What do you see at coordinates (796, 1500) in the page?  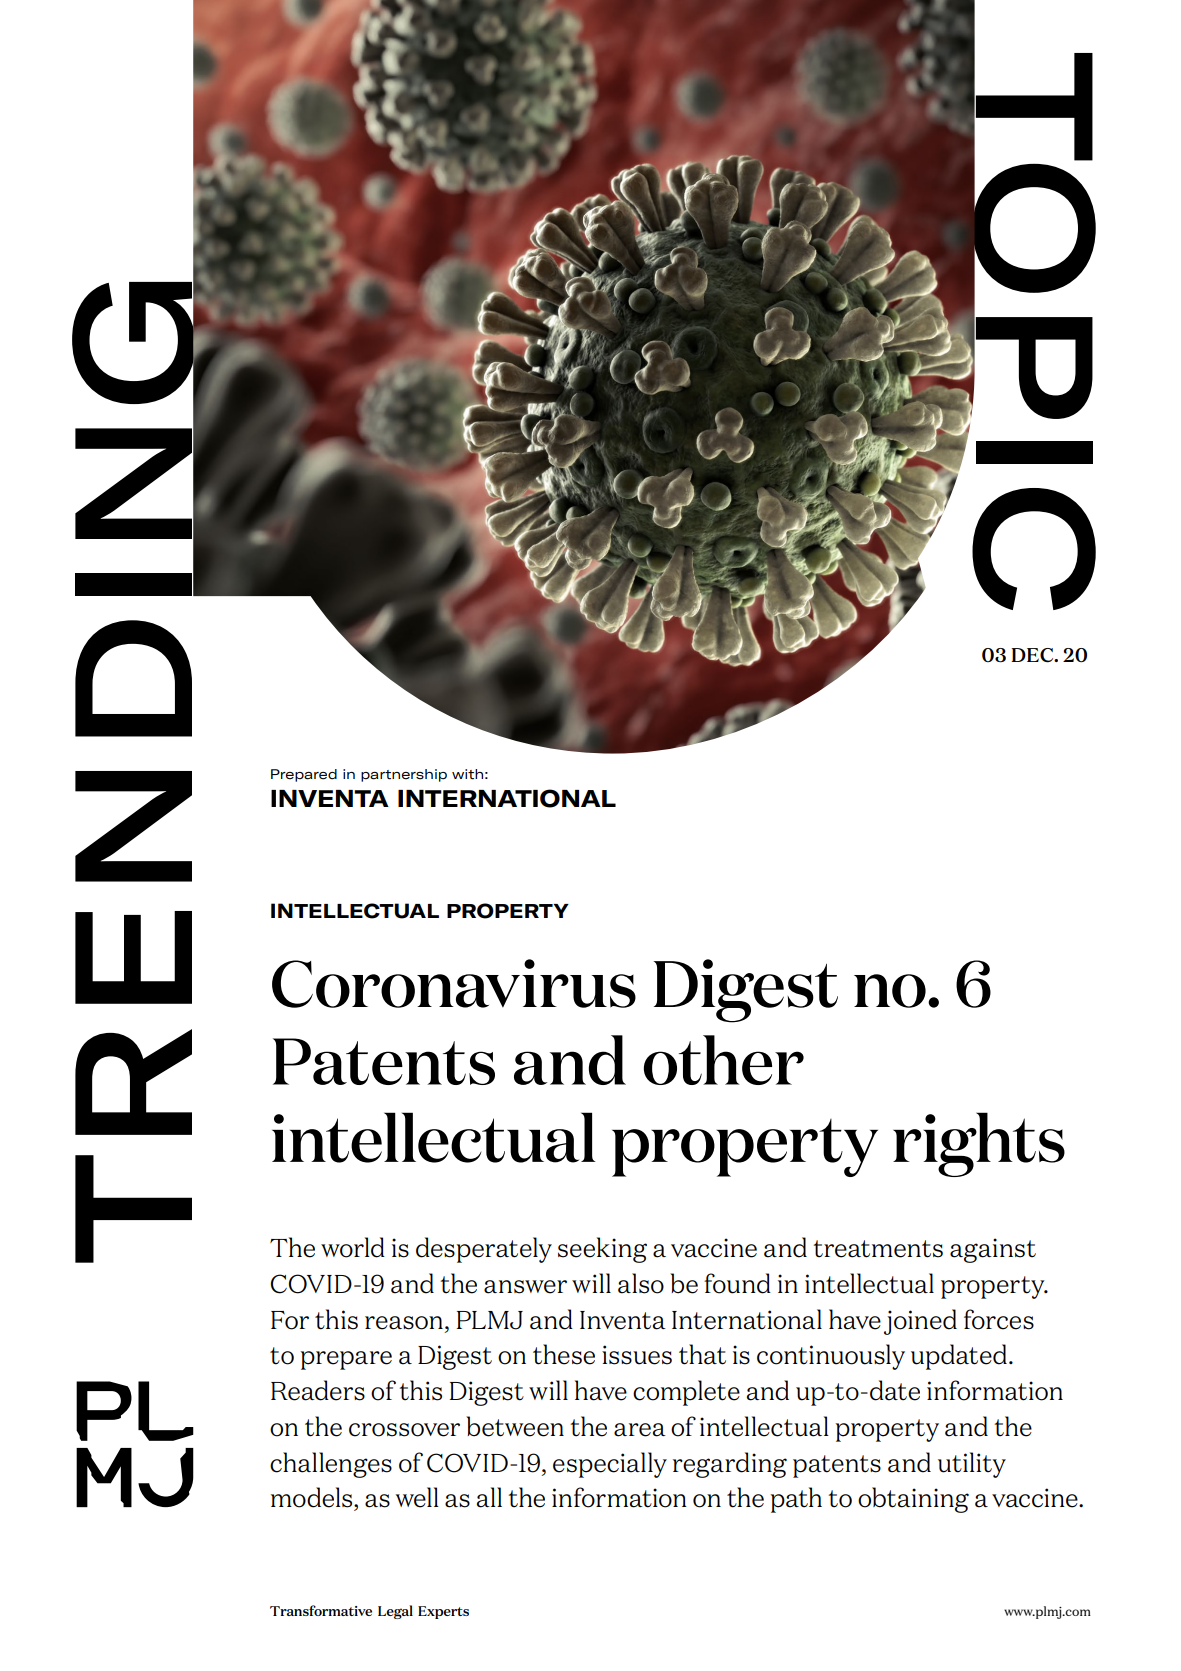 I see `path` at bounding box center [796, 1500].
